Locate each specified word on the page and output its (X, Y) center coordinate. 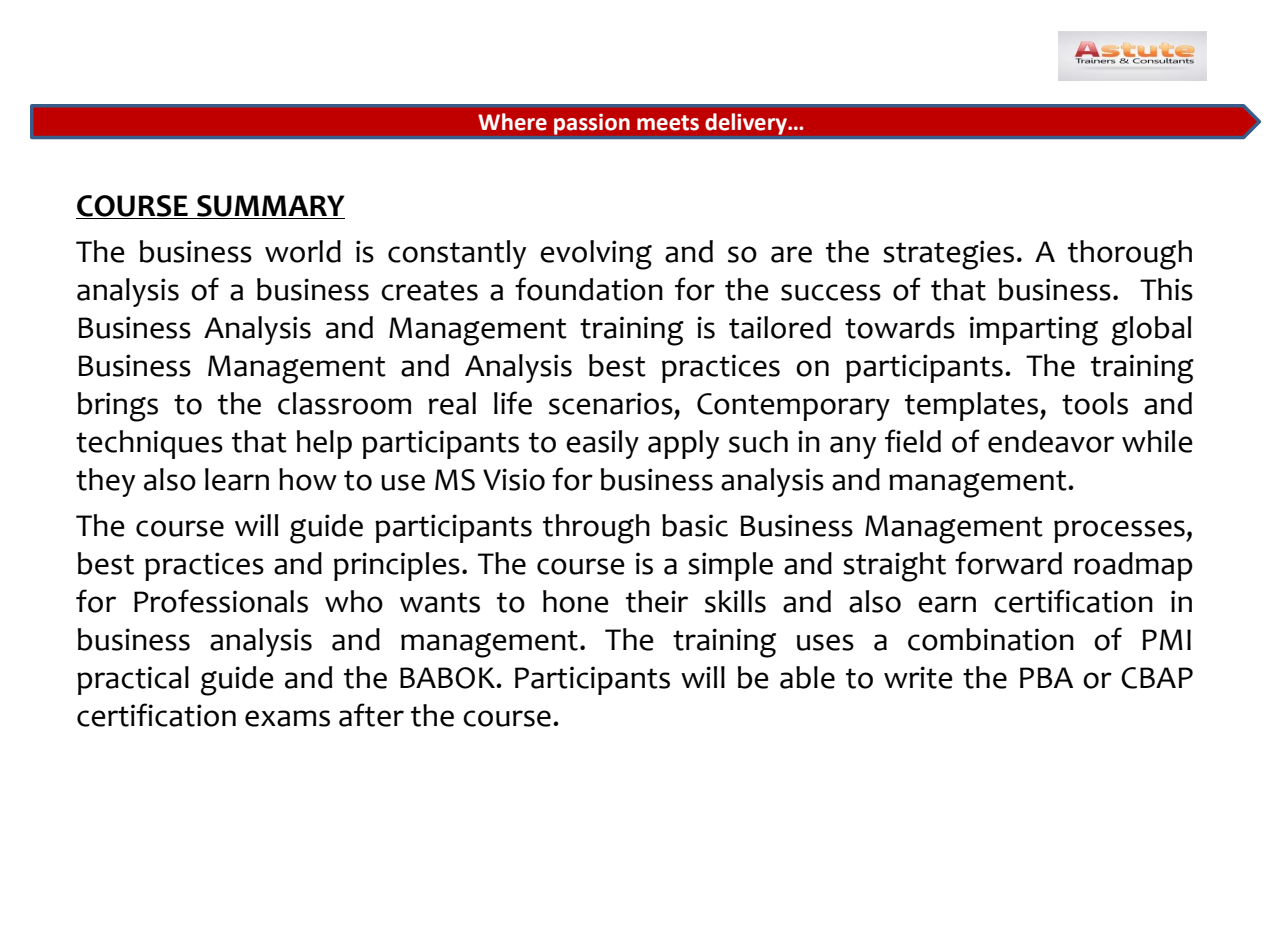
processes (1120, 531)
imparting (1034, 331)
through (596, 529)
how (308, 479)
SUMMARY (270, 207)
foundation (589, 289)
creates (429, 290)
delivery (747, 124)
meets (668, 123)
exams (287, 718)
